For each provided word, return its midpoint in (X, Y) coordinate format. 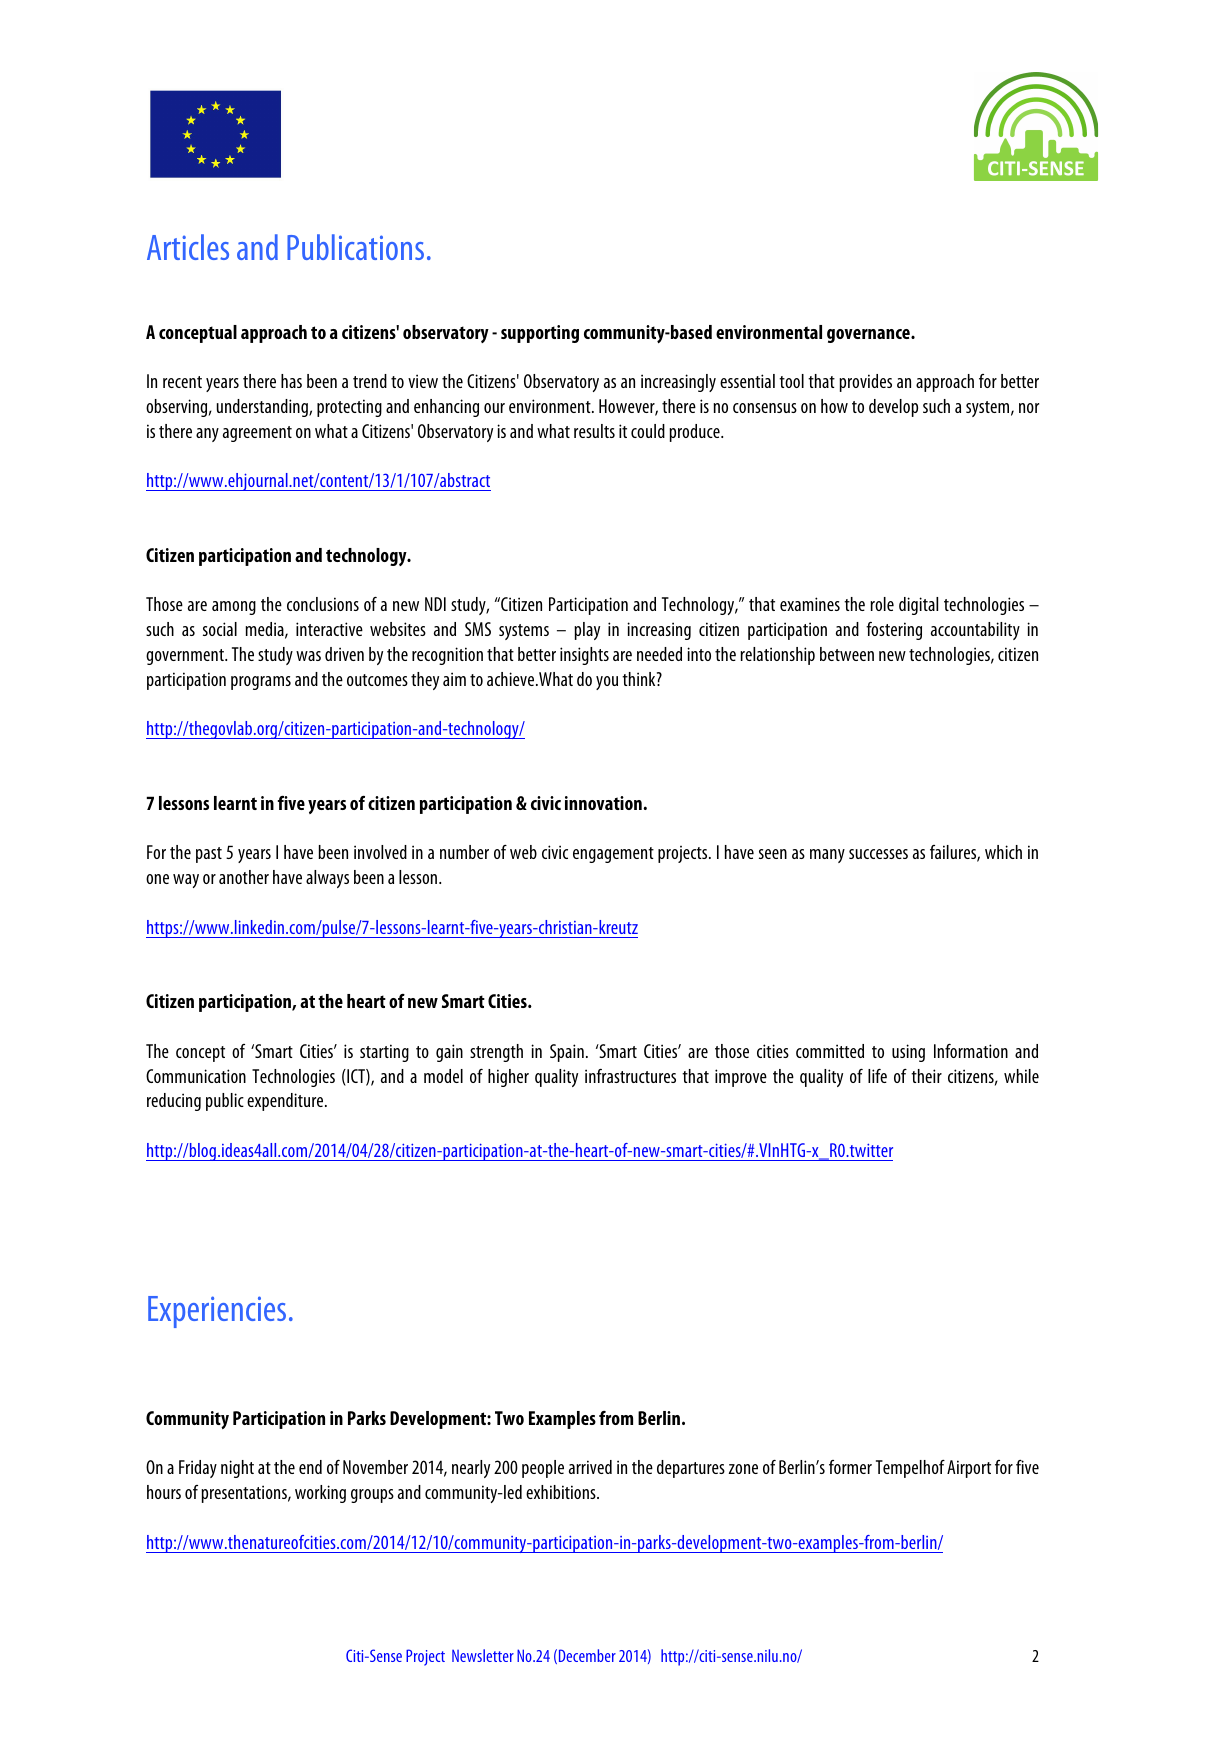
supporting (540, 334)
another (244, 877)
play (587, 631)
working (320, 1494)
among (234, 608)
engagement (613, 855)
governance (869, 336)
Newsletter (483, 1655)
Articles (188, 247)
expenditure (286, 1102)
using (908, 1053)
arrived (590, 1467)
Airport (969, 1469)
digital (918, 606)
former (850, 1467)
